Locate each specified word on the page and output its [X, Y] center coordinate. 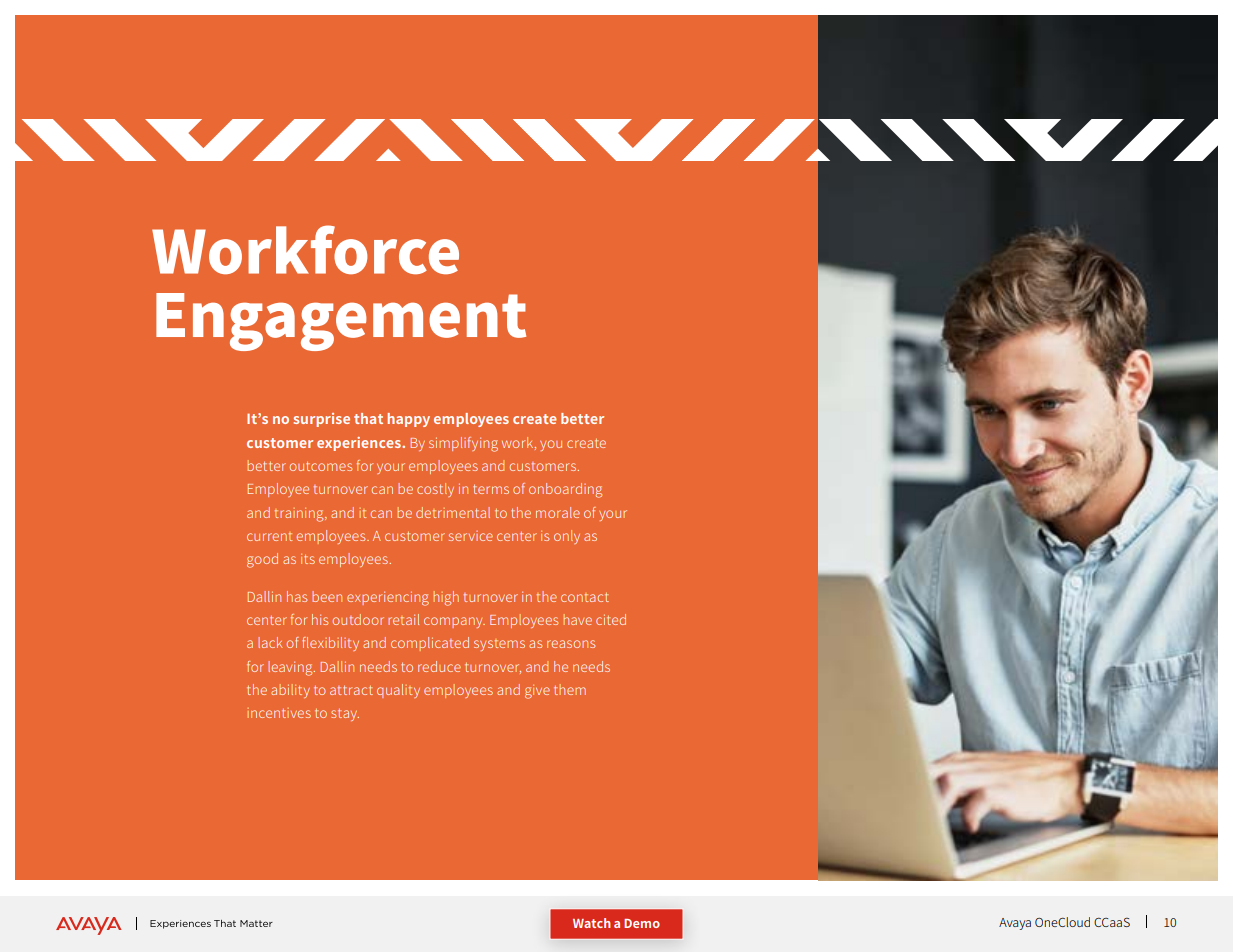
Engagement [341, 322]
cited [611, 619]
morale [558, 512]
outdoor [358, 619]
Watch [592, 923]
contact [585, 597]
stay [345, 715]
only [567, 537]
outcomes [320, 466]
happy [408, 420]
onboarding [565, 490]
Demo [642, 923]
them [570, 689]
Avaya [1015, 924]
